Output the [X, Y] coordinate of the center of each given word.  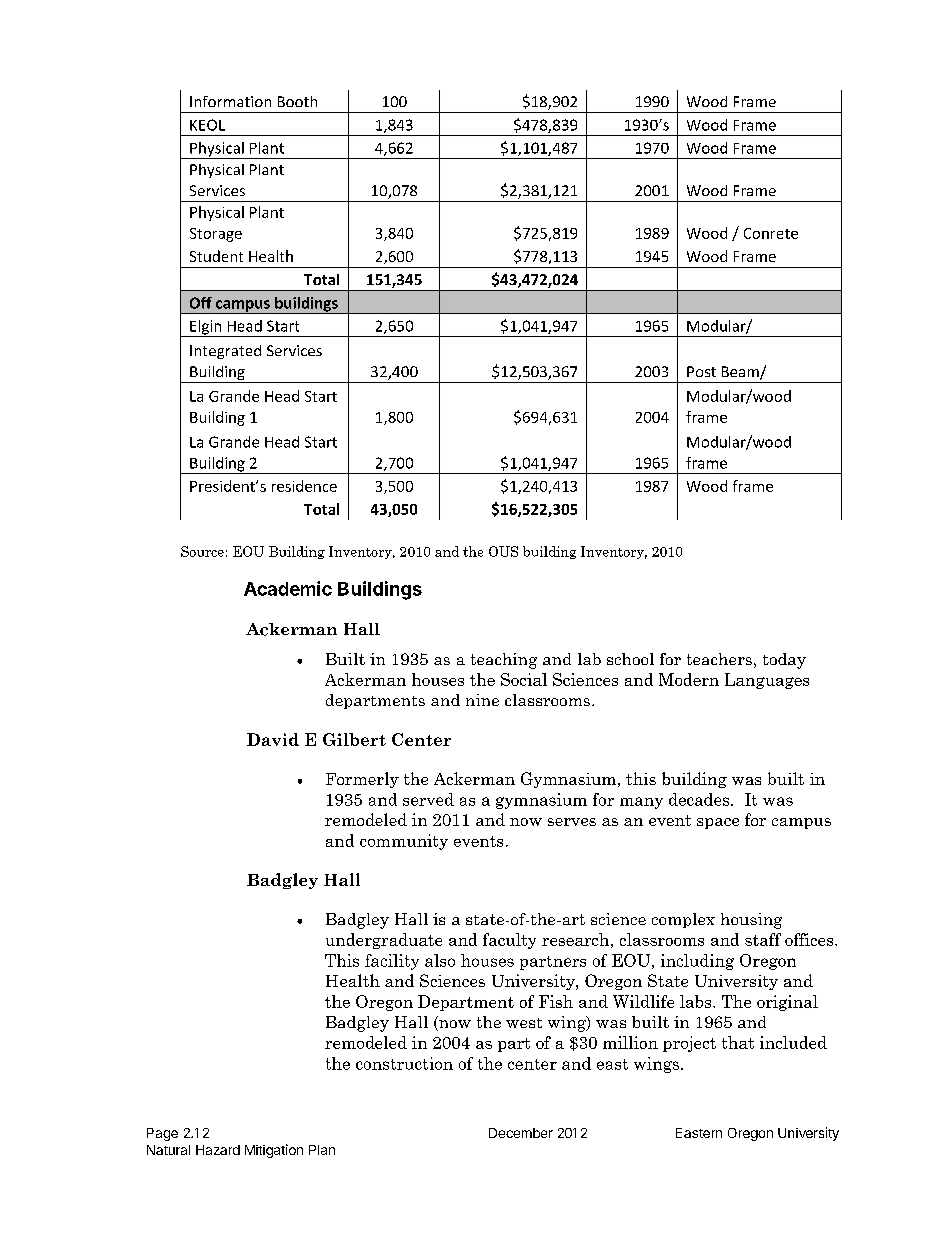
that [738, 1042]
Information [230, 101]
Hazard [218, 1150]
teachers [719, 659]
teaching [504, 661]
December [521, 1133]
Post [701, 371]
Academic [288, 588]
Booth [297, 101]
